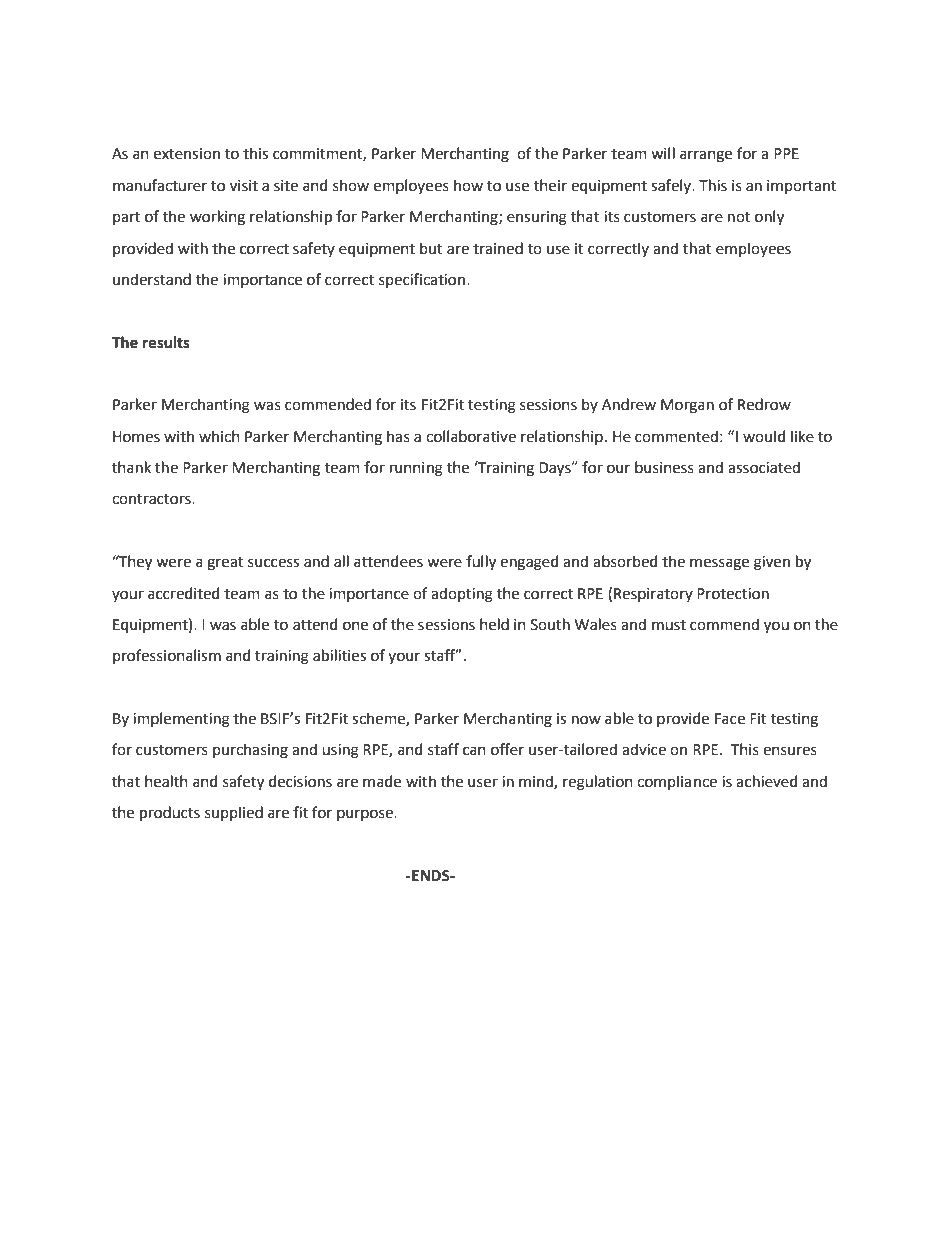 This screenshot has width=952, height=1233. Describe the element at coordinates (706, 156) in the screenshot. I see `arrange` at that location.
